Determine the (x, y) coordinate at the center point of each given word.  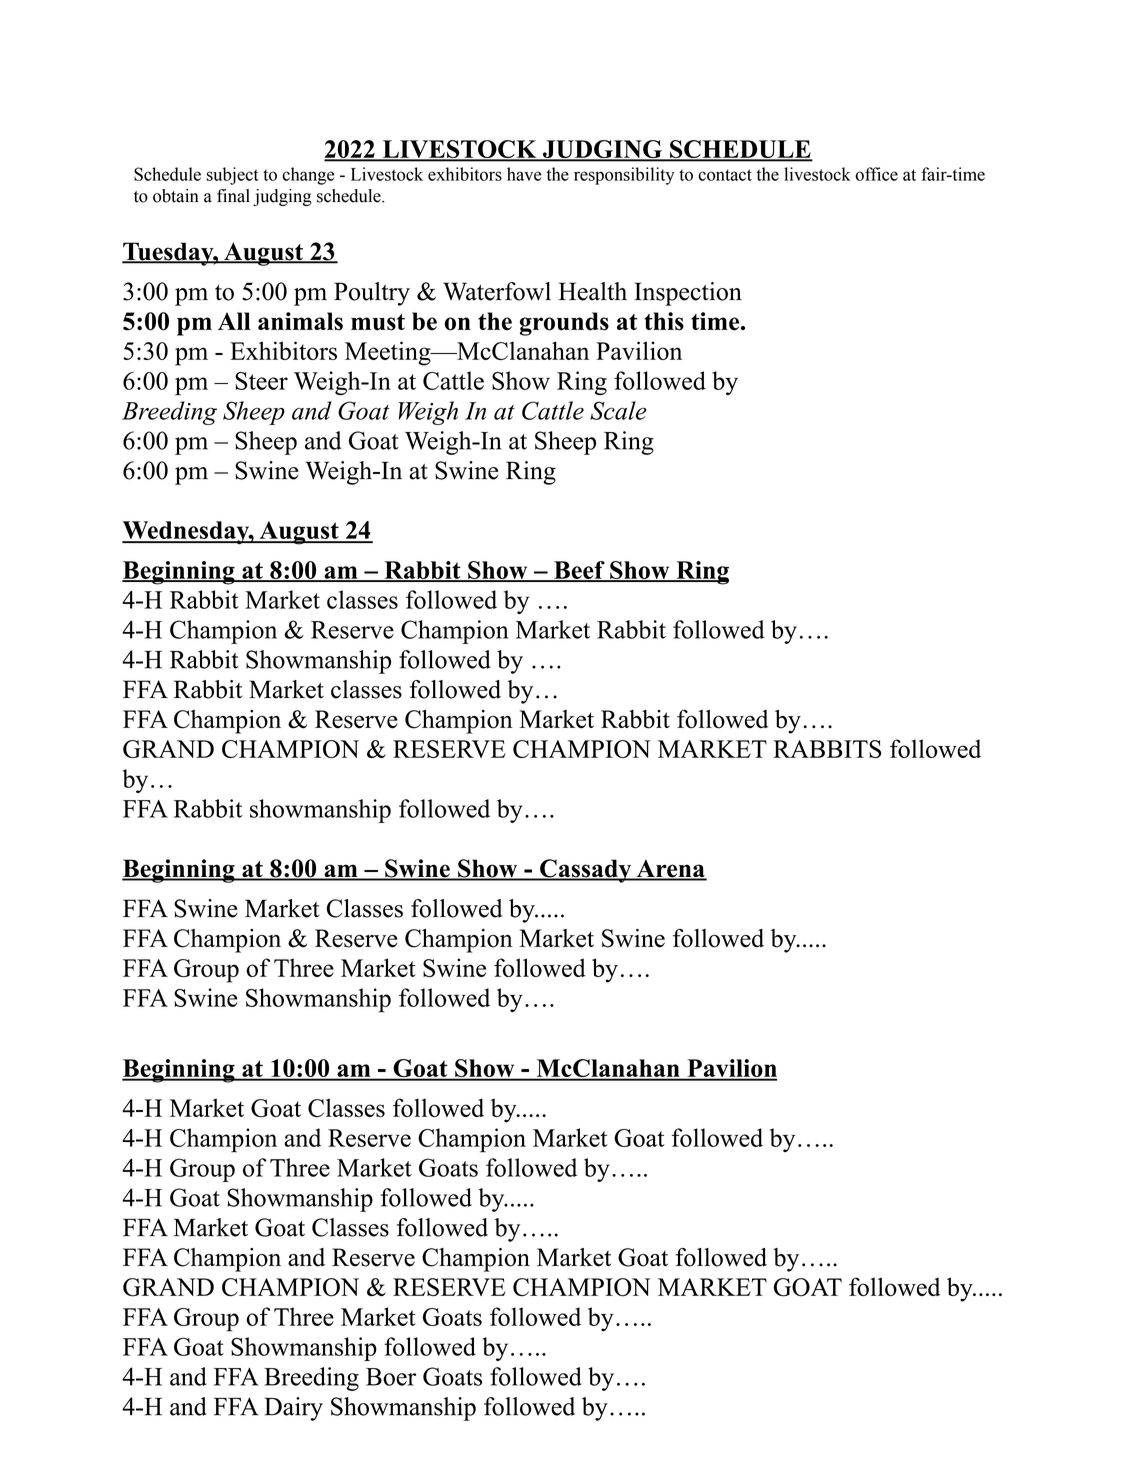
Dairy (293, 1409)
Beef (579, 571)
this (664, 321)
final (233, 196)
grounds (564, 324)
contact (725, 175)
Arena (670, 870)
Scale (618, 410)
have (524, 174)
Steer (261, 381)
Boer (391, 1377)
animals (300, 321)
